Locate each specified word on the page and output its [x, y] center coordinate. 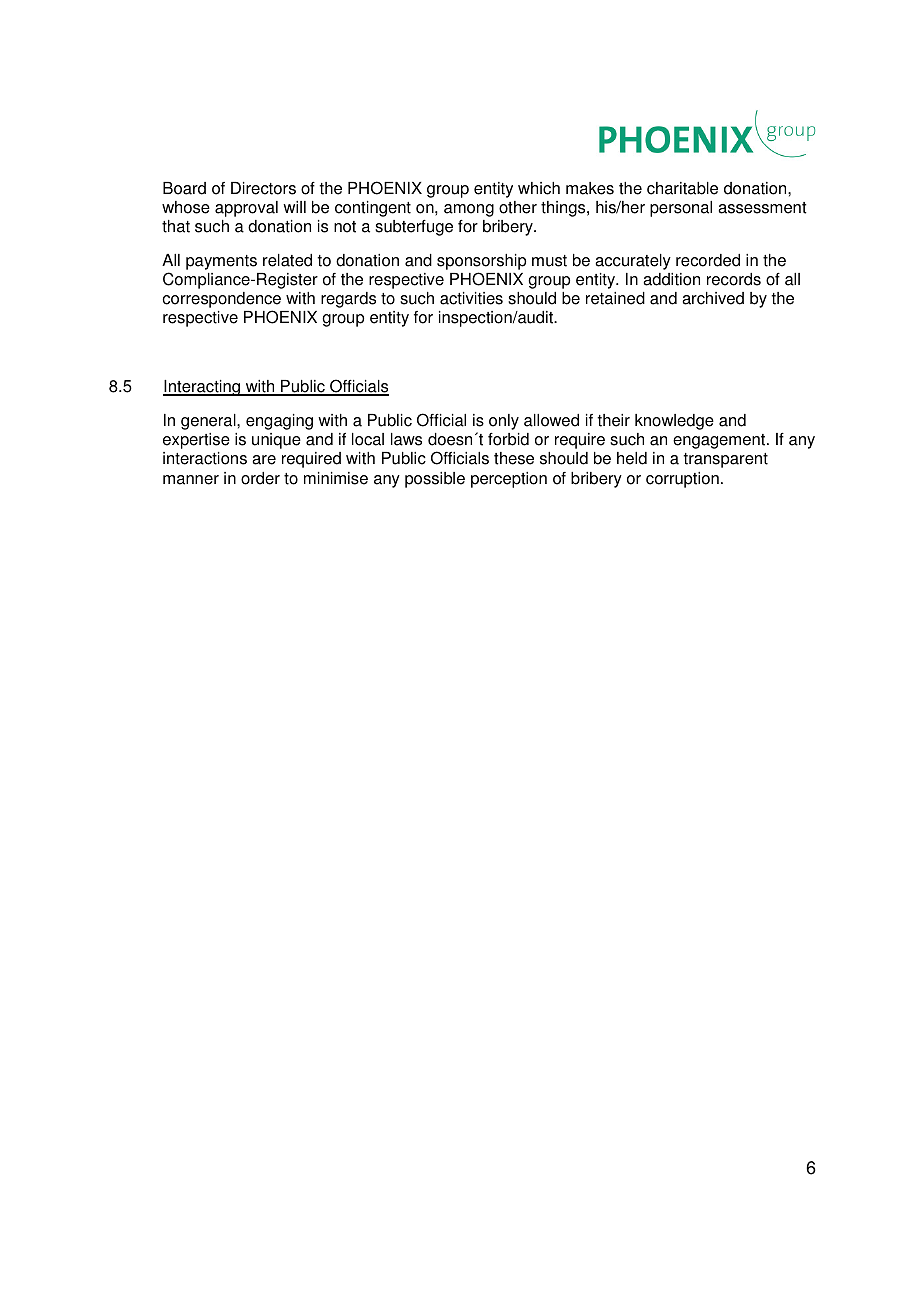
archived [713, 298]
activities [471, 298]
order [260, 478]
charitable [682, 188]
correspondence [222, 301]
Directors [263, 188]
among [469, 210]
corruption [682, 480]
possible [435, 480]
